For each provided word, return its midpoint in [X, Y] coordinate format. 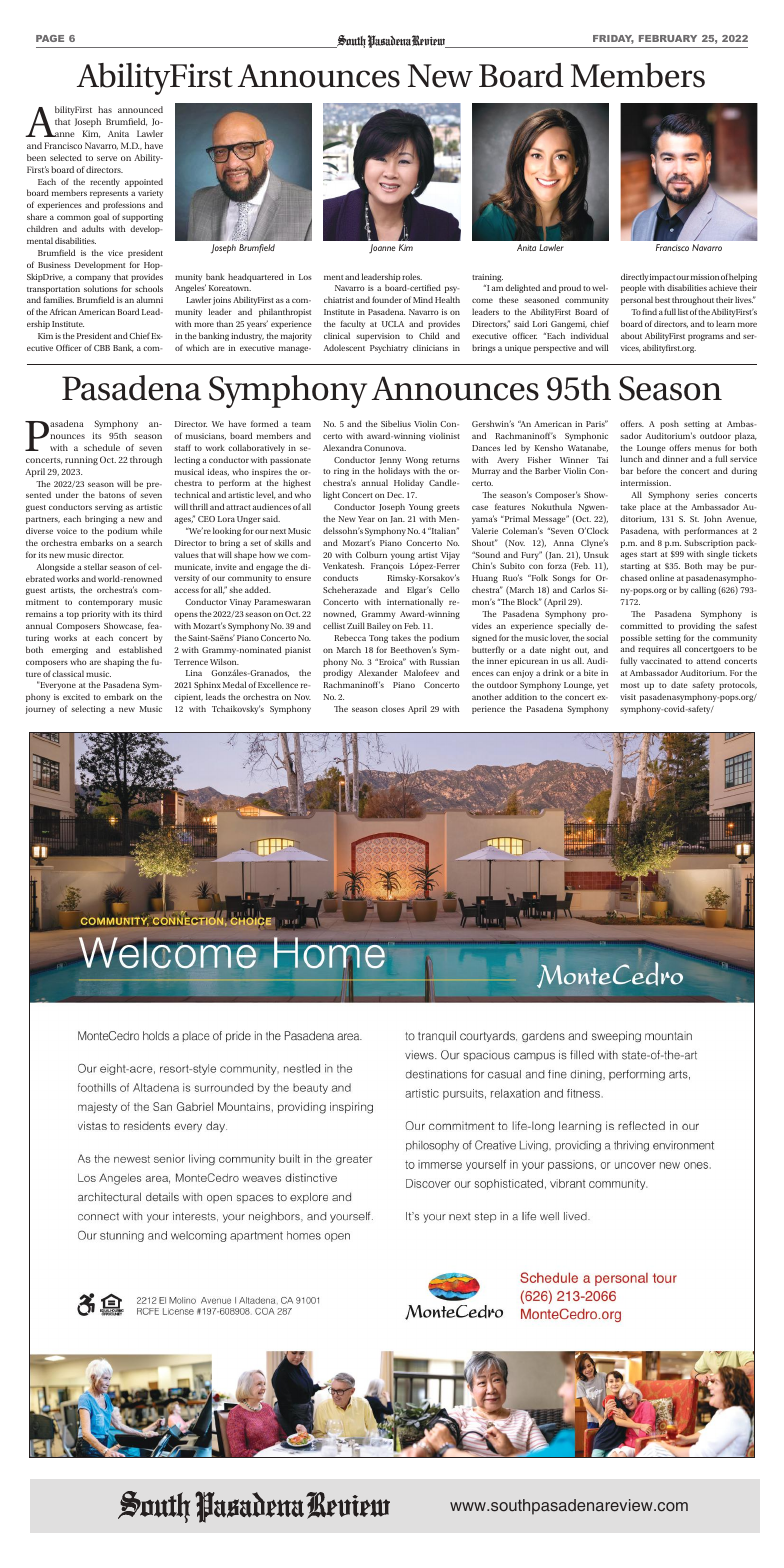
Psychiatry [389, 348]
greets [448, 508]
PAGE [50, 38]
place [650, 507]
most [630, 685]
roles [412, 276]
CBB [102, 348]
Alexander [378, 672]
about [631, 335]
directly [634, 279]
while [151, 530]
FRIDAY [613, 39]
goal [101, 217]
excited [76, 696]
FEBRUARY [668, 38]
